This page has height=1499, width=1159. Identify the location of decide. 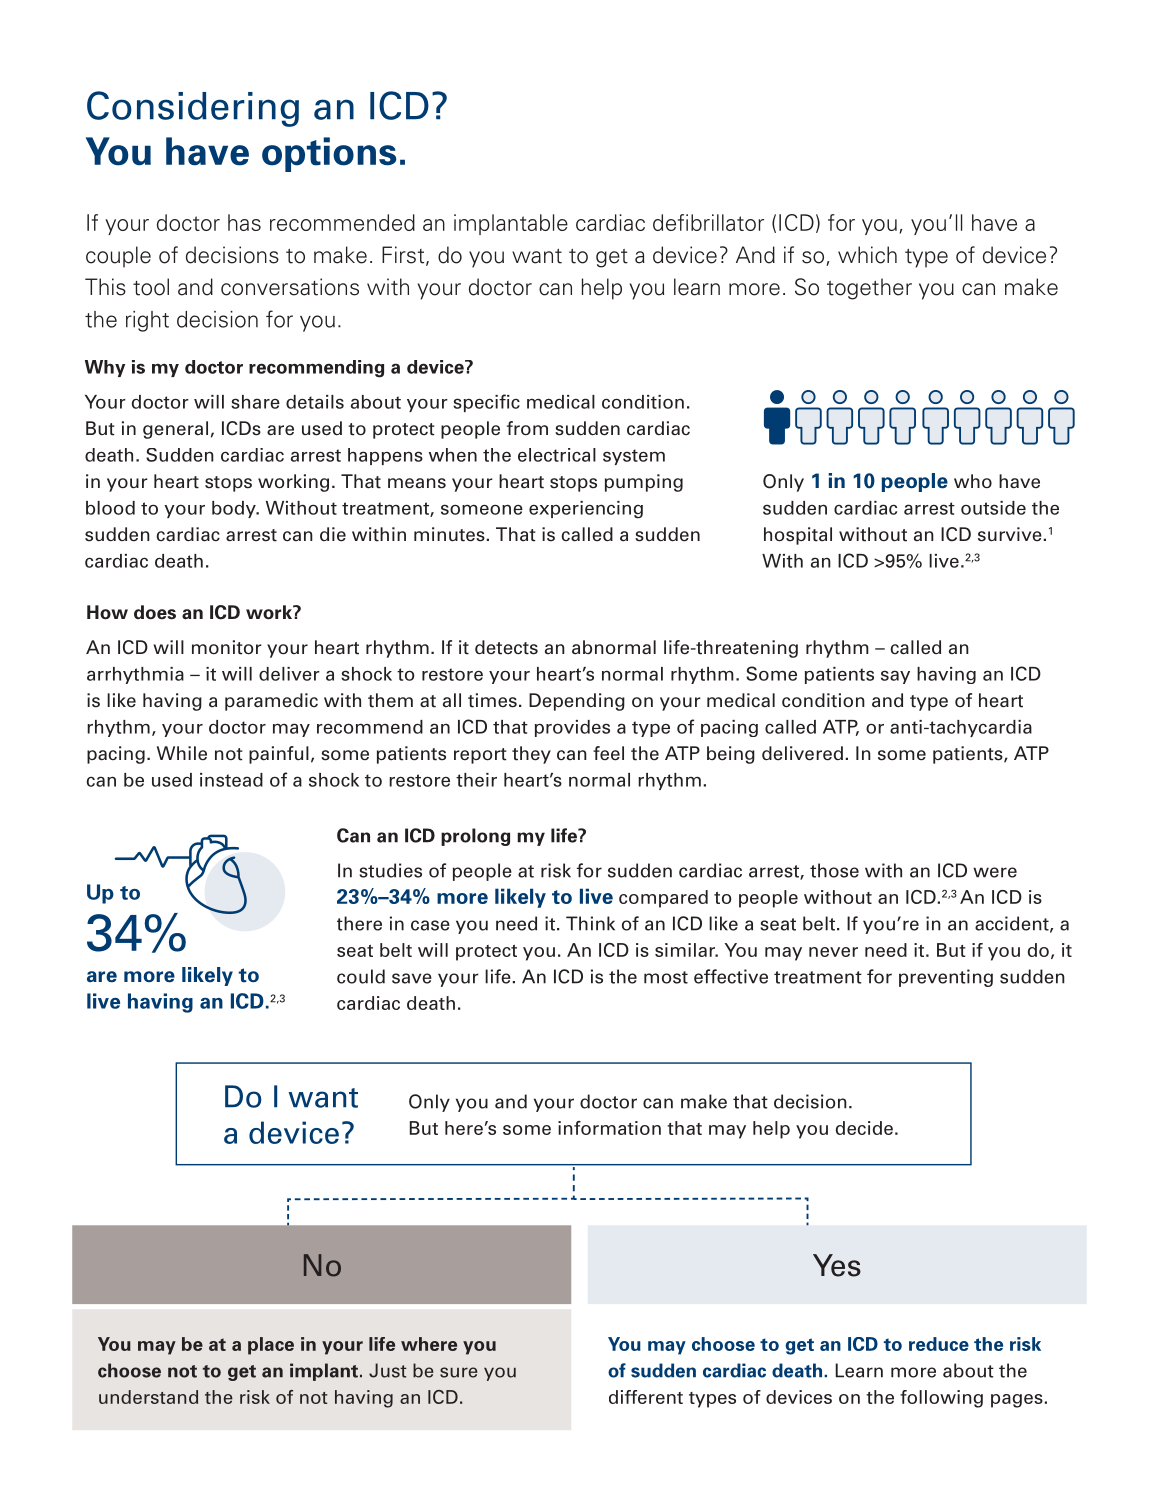
(864, 1128).
